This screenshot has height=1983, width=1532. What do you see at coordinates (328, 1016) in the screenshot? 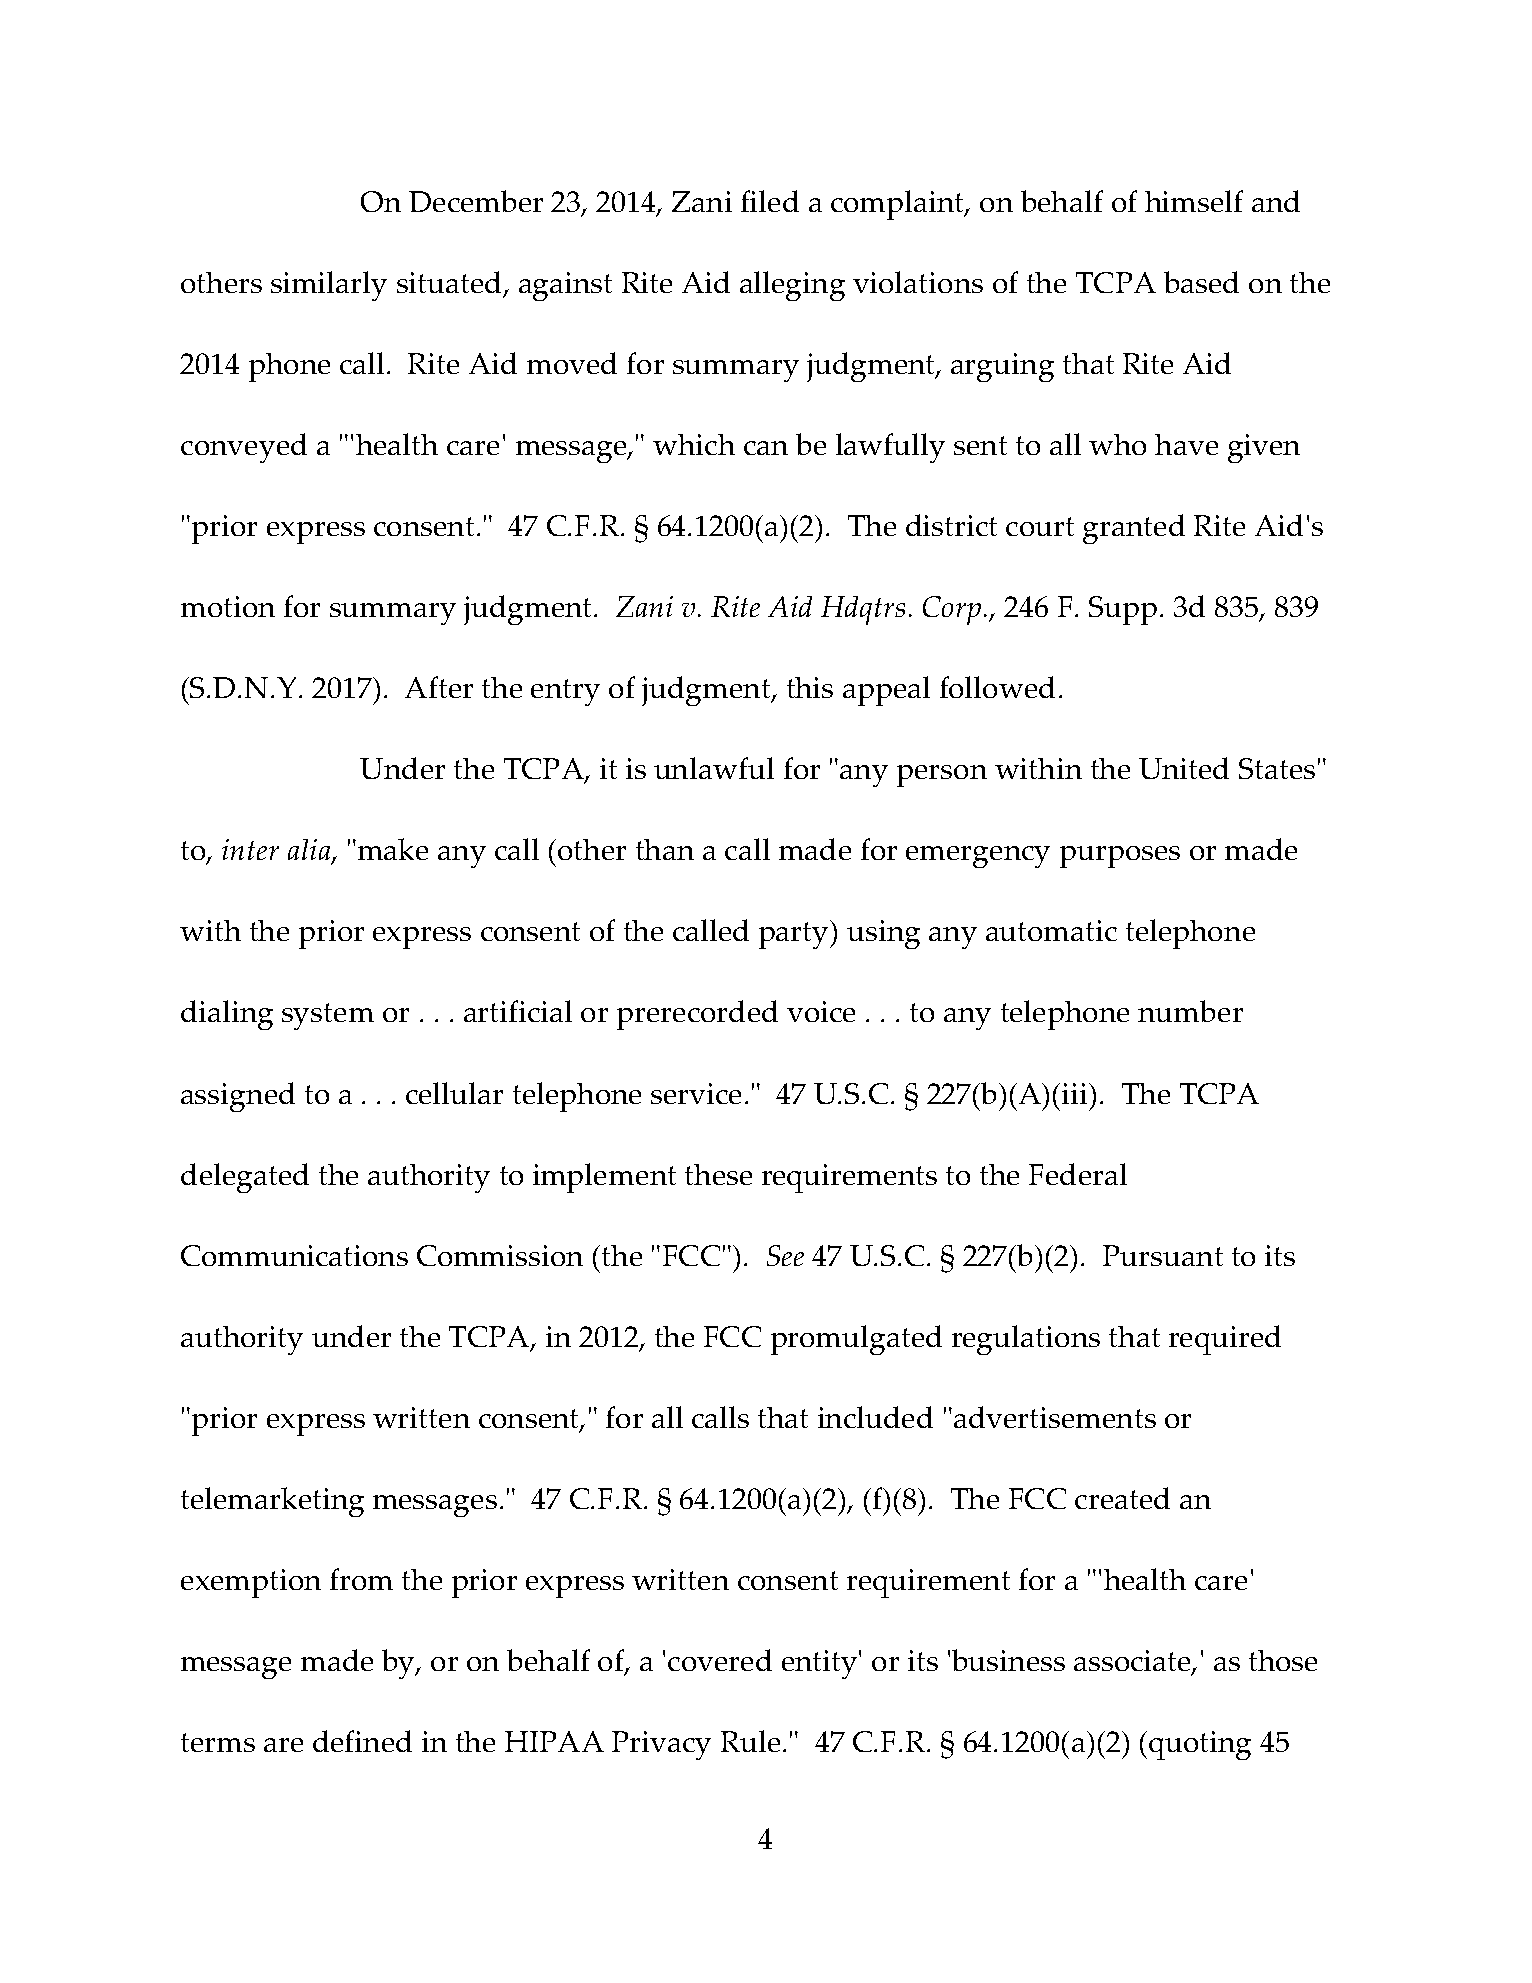
I see `system` at bounding box center [328, 1016].
